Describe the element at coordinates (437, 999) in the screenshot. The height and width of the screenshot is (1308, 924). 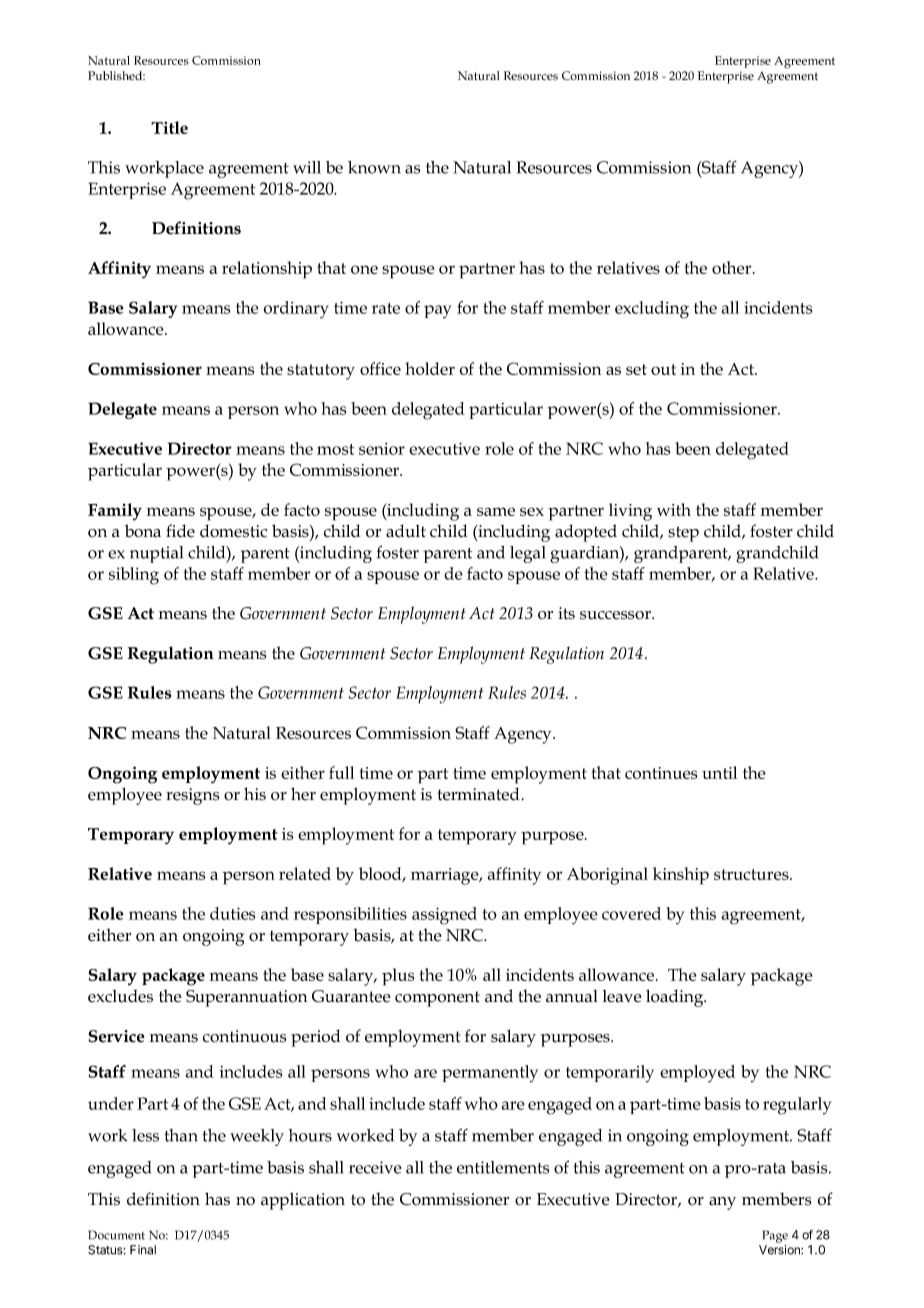
I see `component` at that location.
